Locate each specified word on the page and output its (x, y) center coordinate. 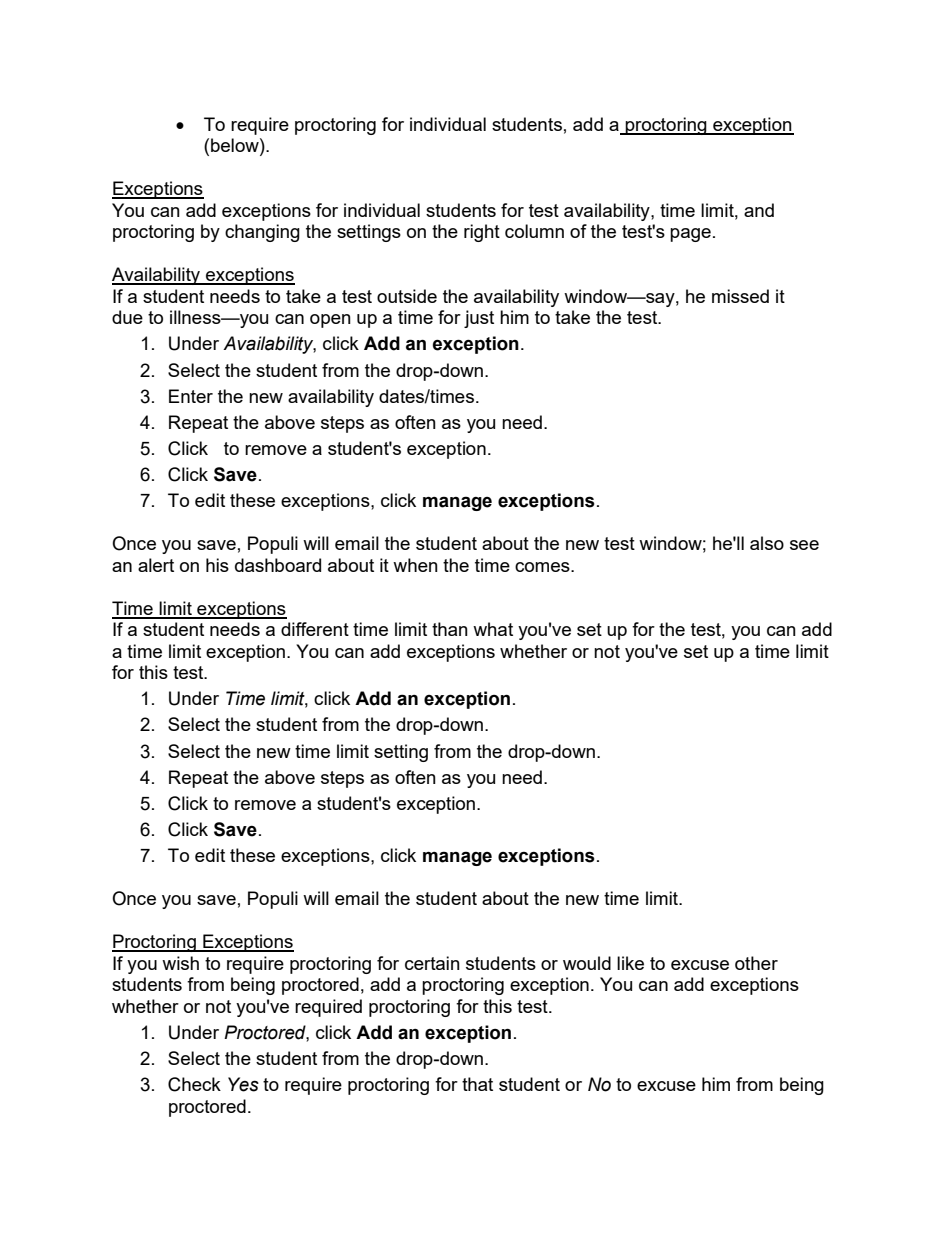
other (756, 963)
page (690, 235)
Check (194, 1084)
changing (262, 233)
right (482, 233)
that (477, 1084)
